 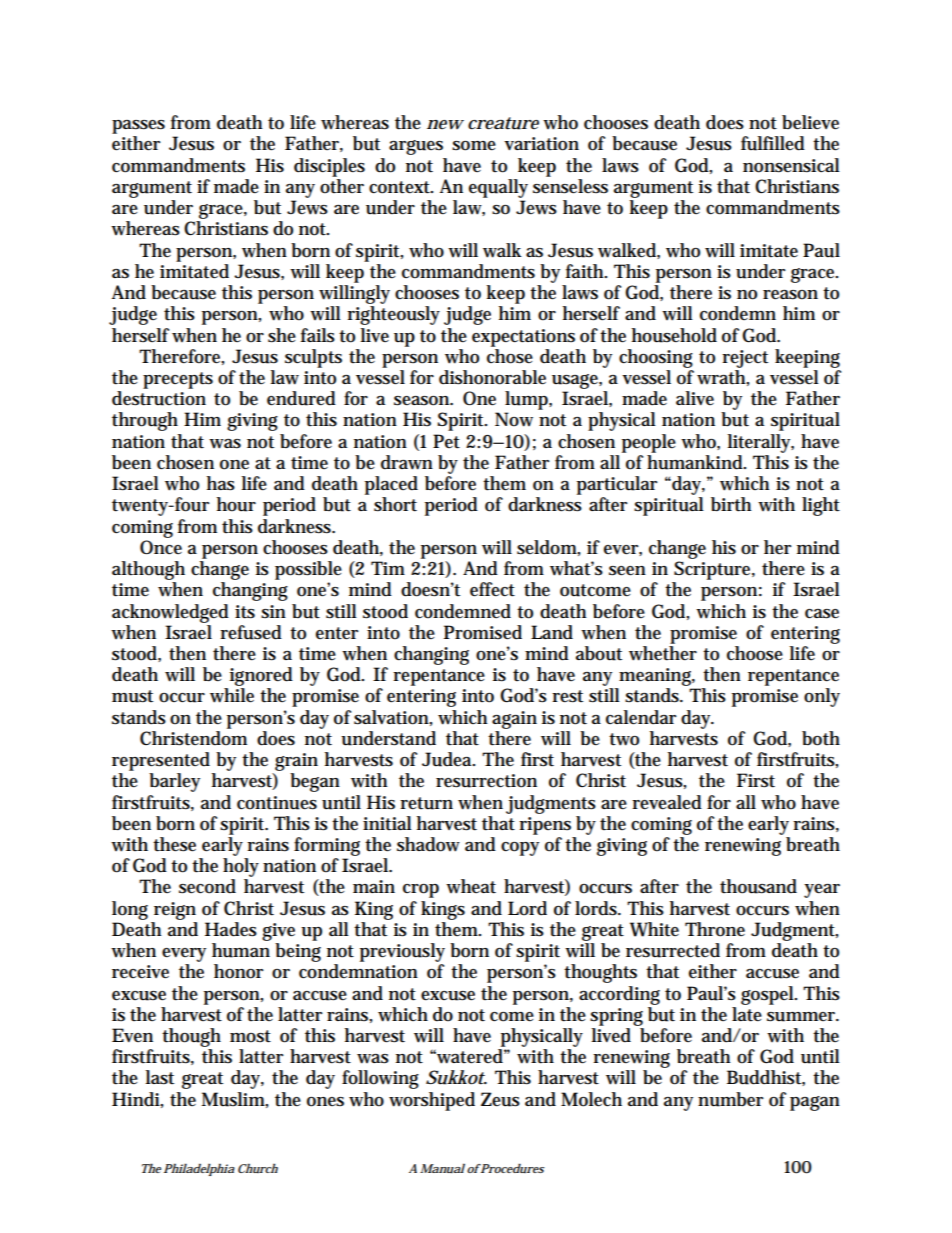 What do you see at coordinates (446, 441) in the page?
I see `Pet` at bounding box center [446, 441].
